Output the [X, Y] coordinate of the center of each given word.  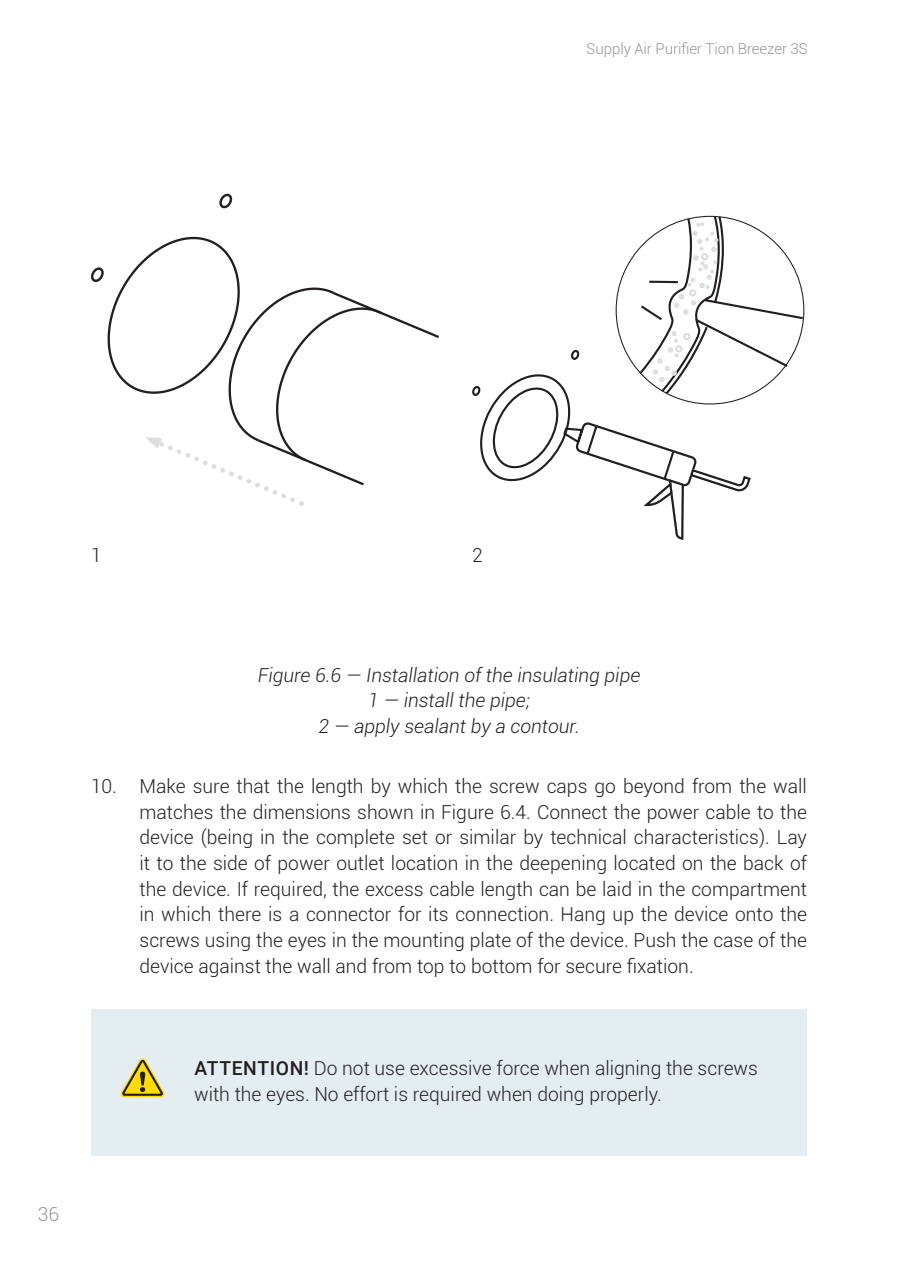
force [518, 1067]
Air [643, 48]
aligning [628, 1069]
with [211, 1093]
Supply [609, 50]
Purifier [679, 48]
